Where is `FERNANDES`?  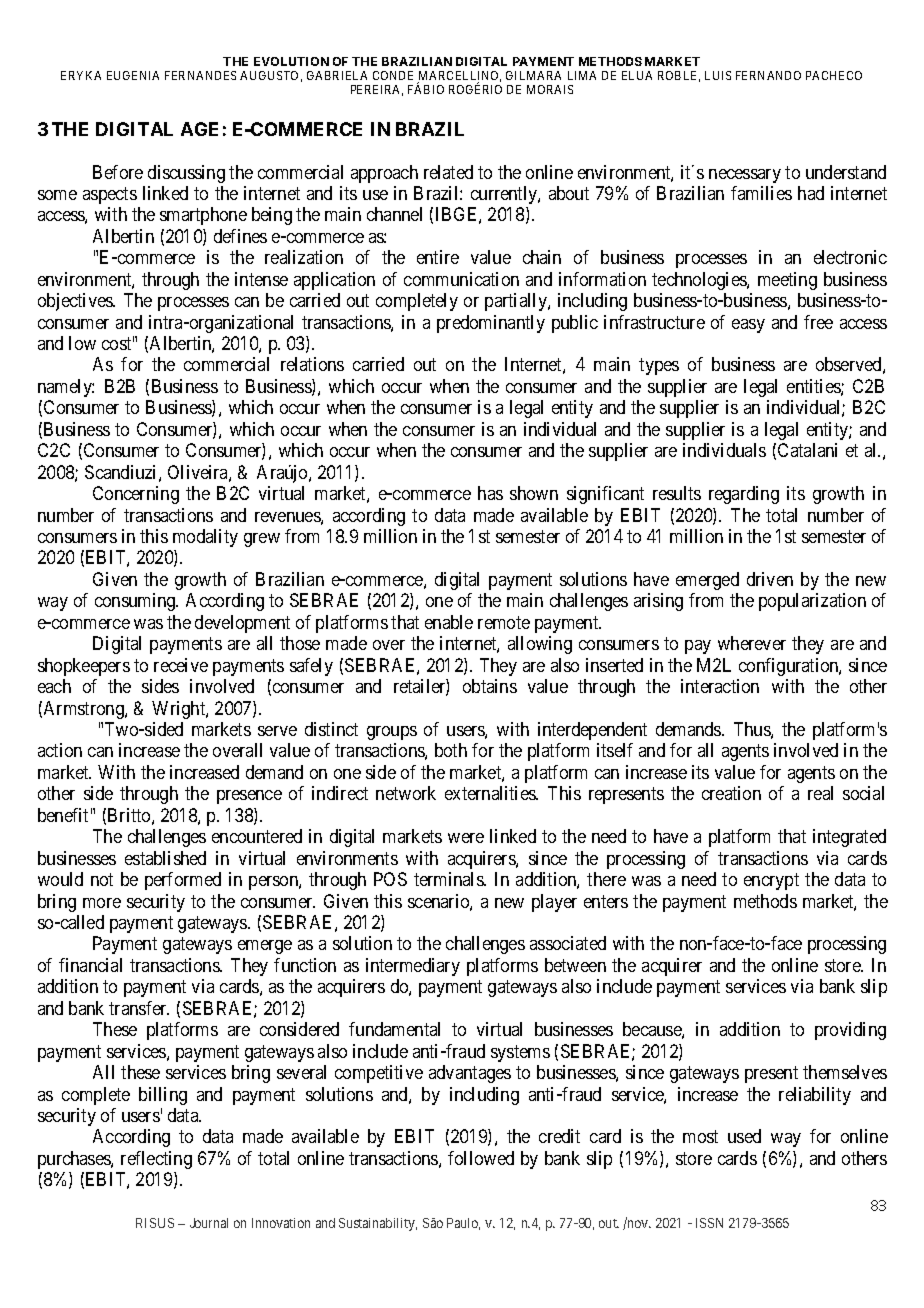 FERNANDES is located at coordinates (200, 75).
